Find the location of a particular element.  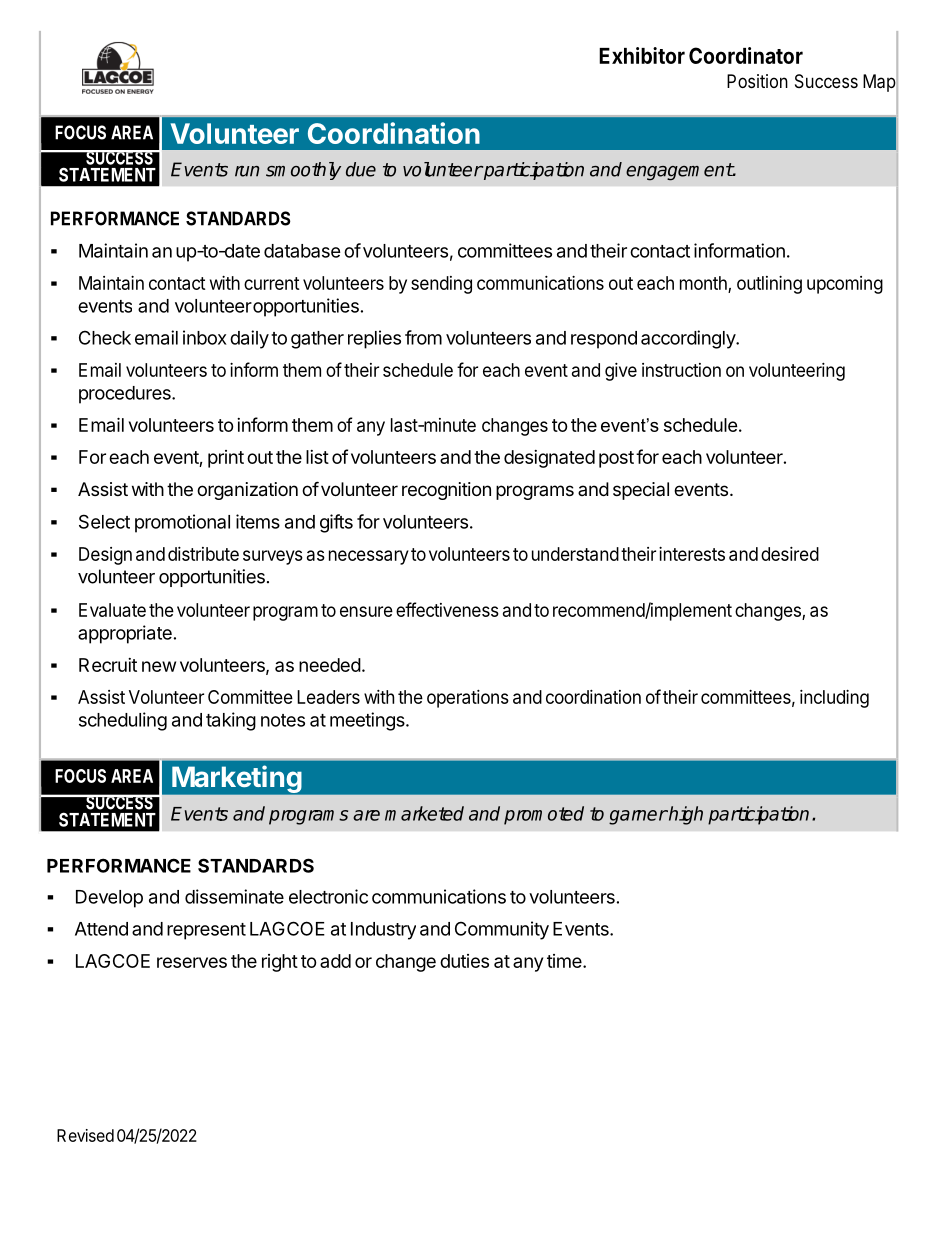

duties is located at coordinates (464, 961).
